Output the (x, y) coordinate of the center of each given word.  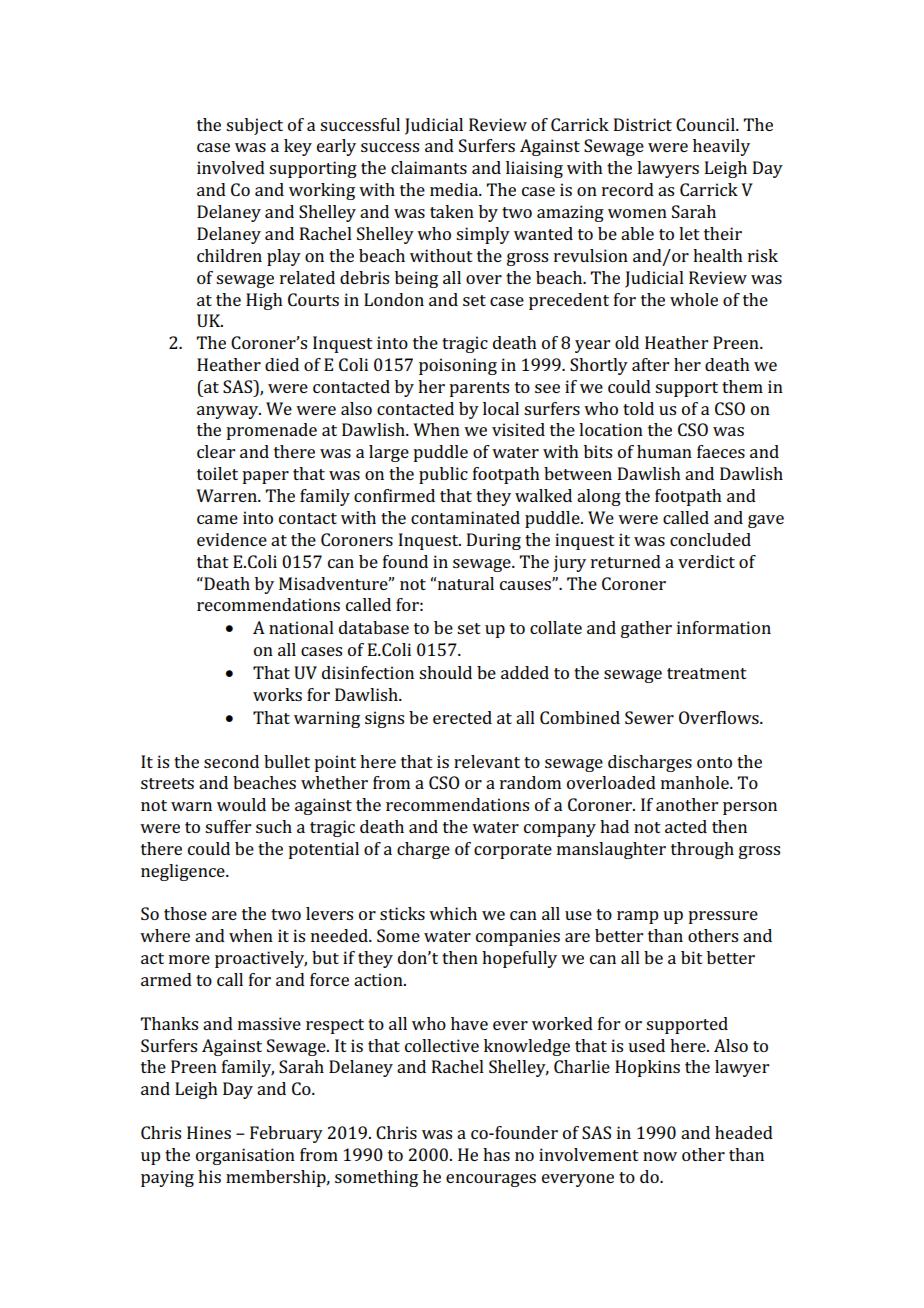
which (453, 913)
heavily (721, 147)
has (496, 1154)
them (742, 386)
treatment (707, 673)
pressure (723, 917)
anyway (229, 412)
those (185, 913)
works (277, 694)
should (445, 672)
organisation (245, 1156)
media (455, 189)
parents (479, 389)
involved (231, 167)
